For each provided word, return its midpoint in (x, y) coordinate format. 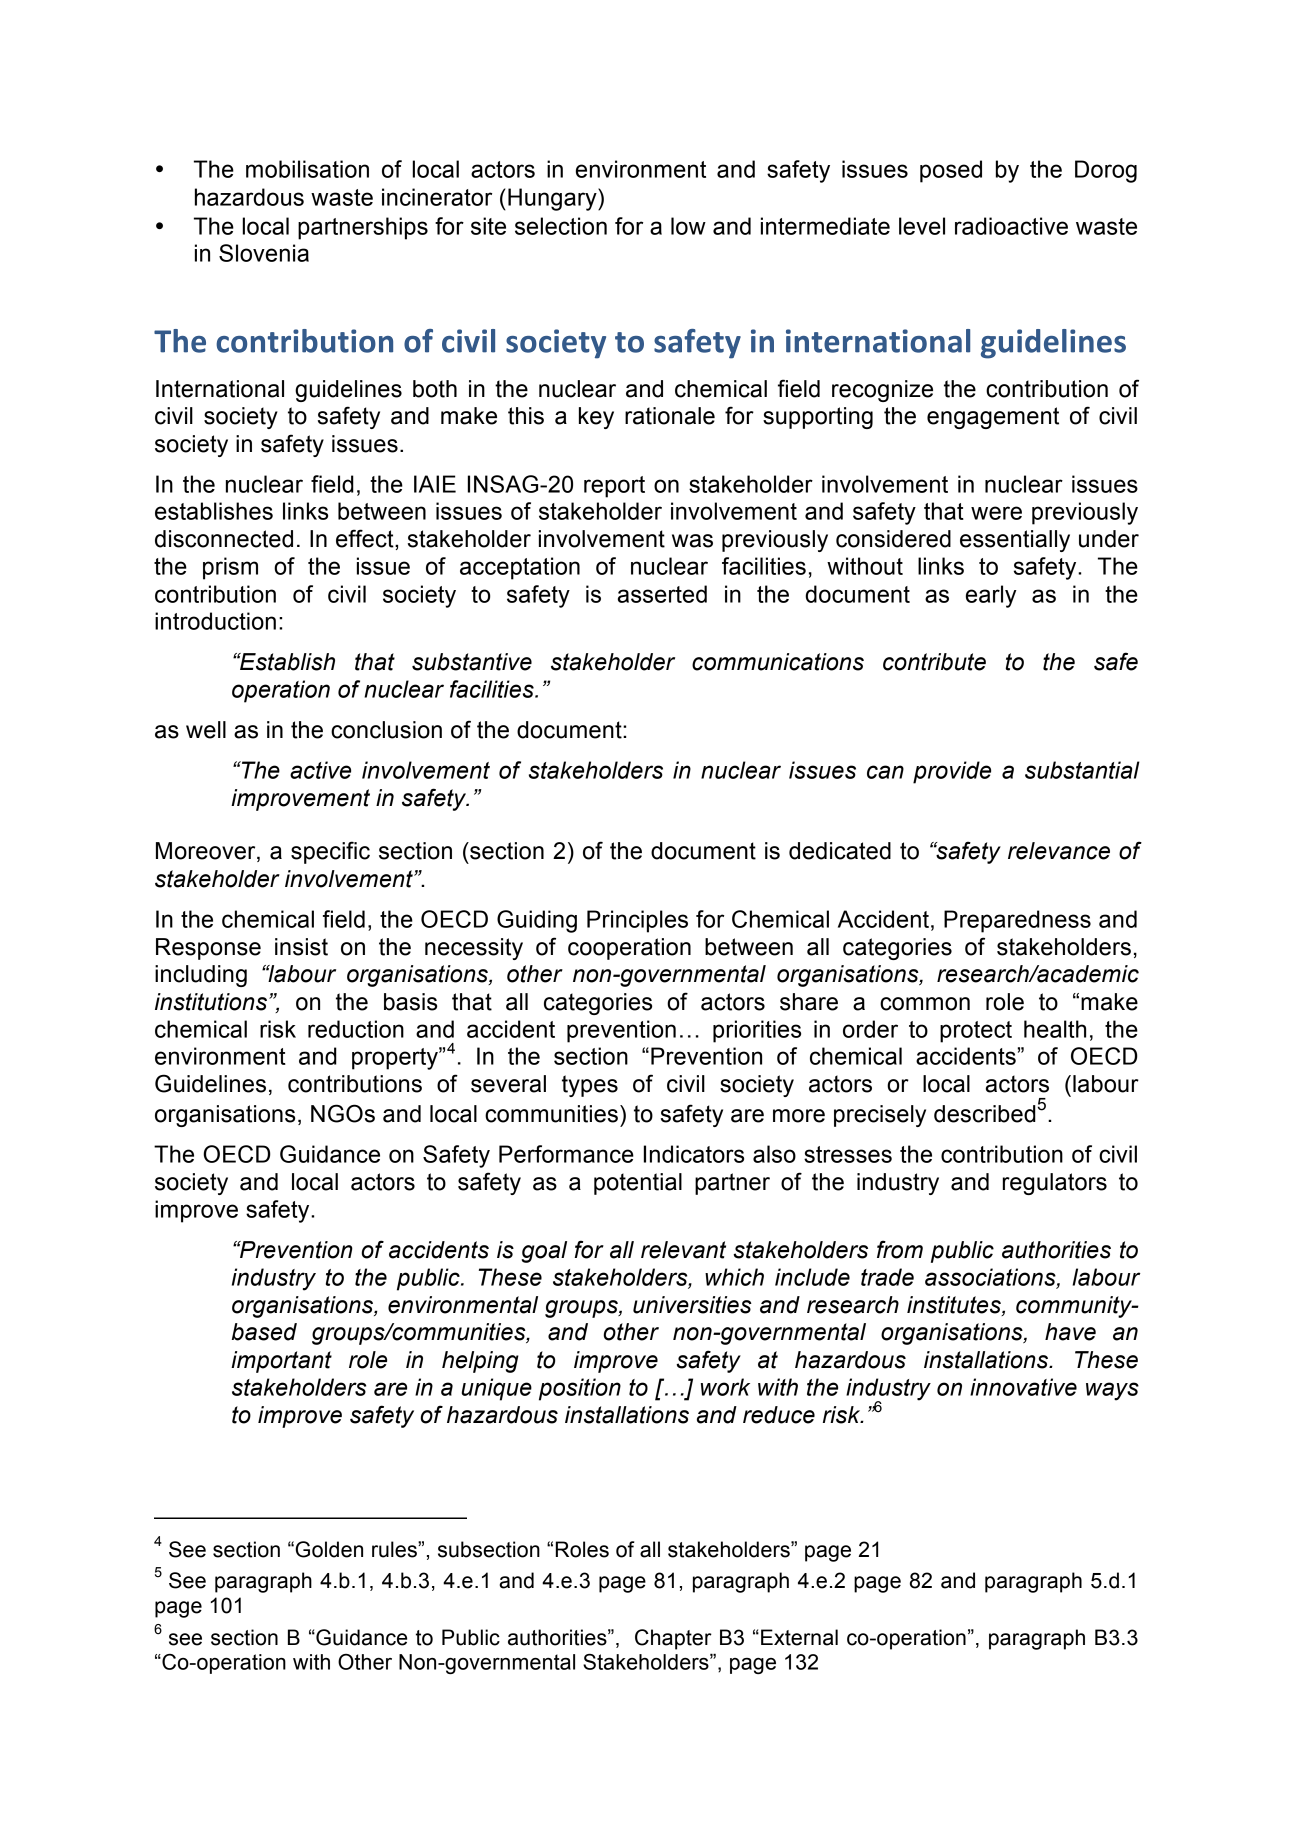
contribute (934, 662)
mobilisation (307, 169)
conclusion (386, 730)
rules (395, 1549)
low (688, 226)
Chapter (673, 1639)
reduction (356, 1029)
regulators (1055, 1184)
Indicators (694, 1154)
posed (951, 171)
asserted (662, 594)
